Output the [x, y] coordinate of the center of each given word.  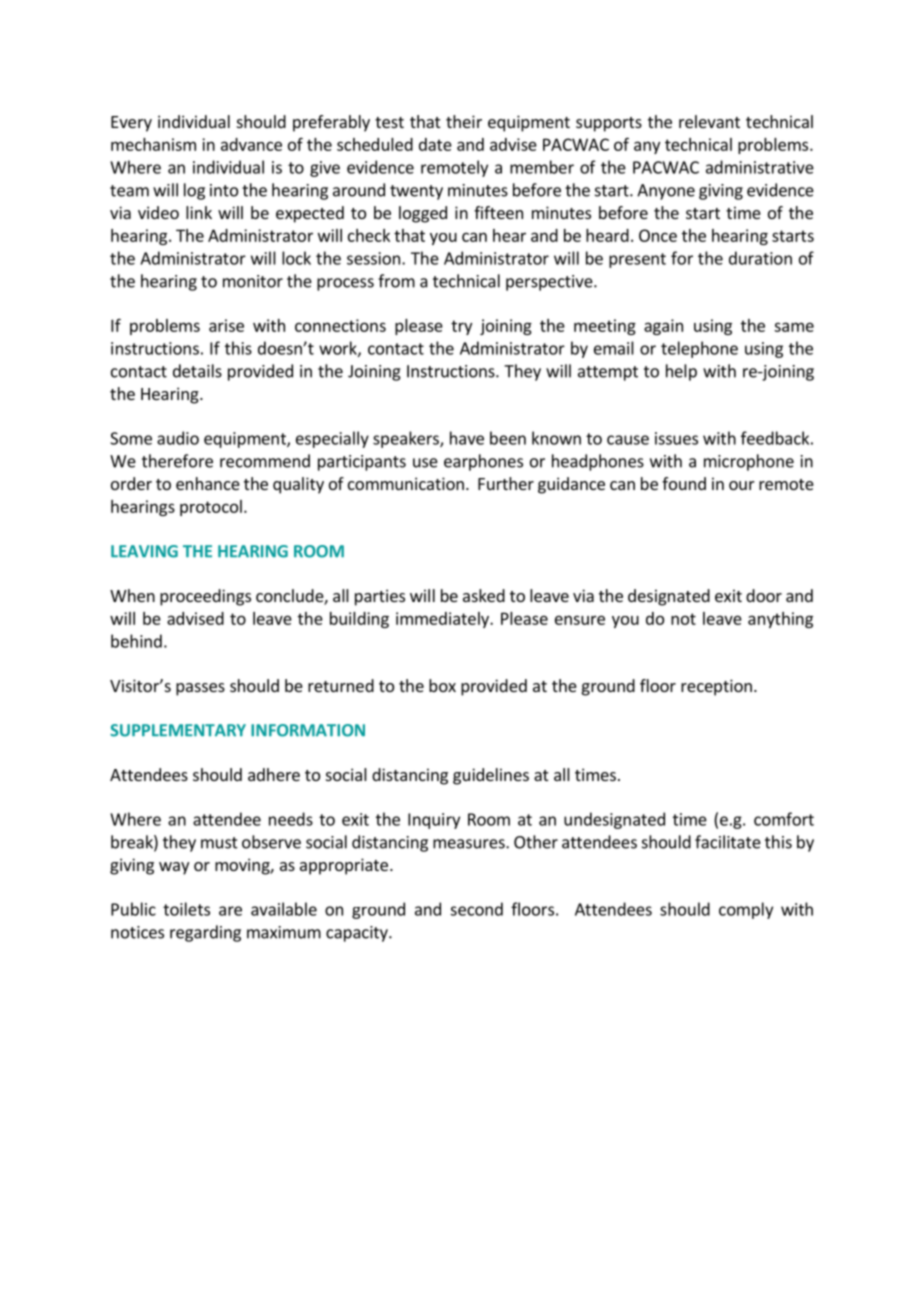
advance [251, 144]
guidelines [491, 776]
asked [484, 595]
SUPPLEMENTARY [178, 730]
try [461, 327]
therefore [177, 461]
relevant [709, 121]
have [467, 438]
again [663, 327]
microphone [749, 462]
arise [226, 325]
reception [716, 687]
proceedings [205, 597]
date [435, 144]
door [764, 595]
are [230, 911]
